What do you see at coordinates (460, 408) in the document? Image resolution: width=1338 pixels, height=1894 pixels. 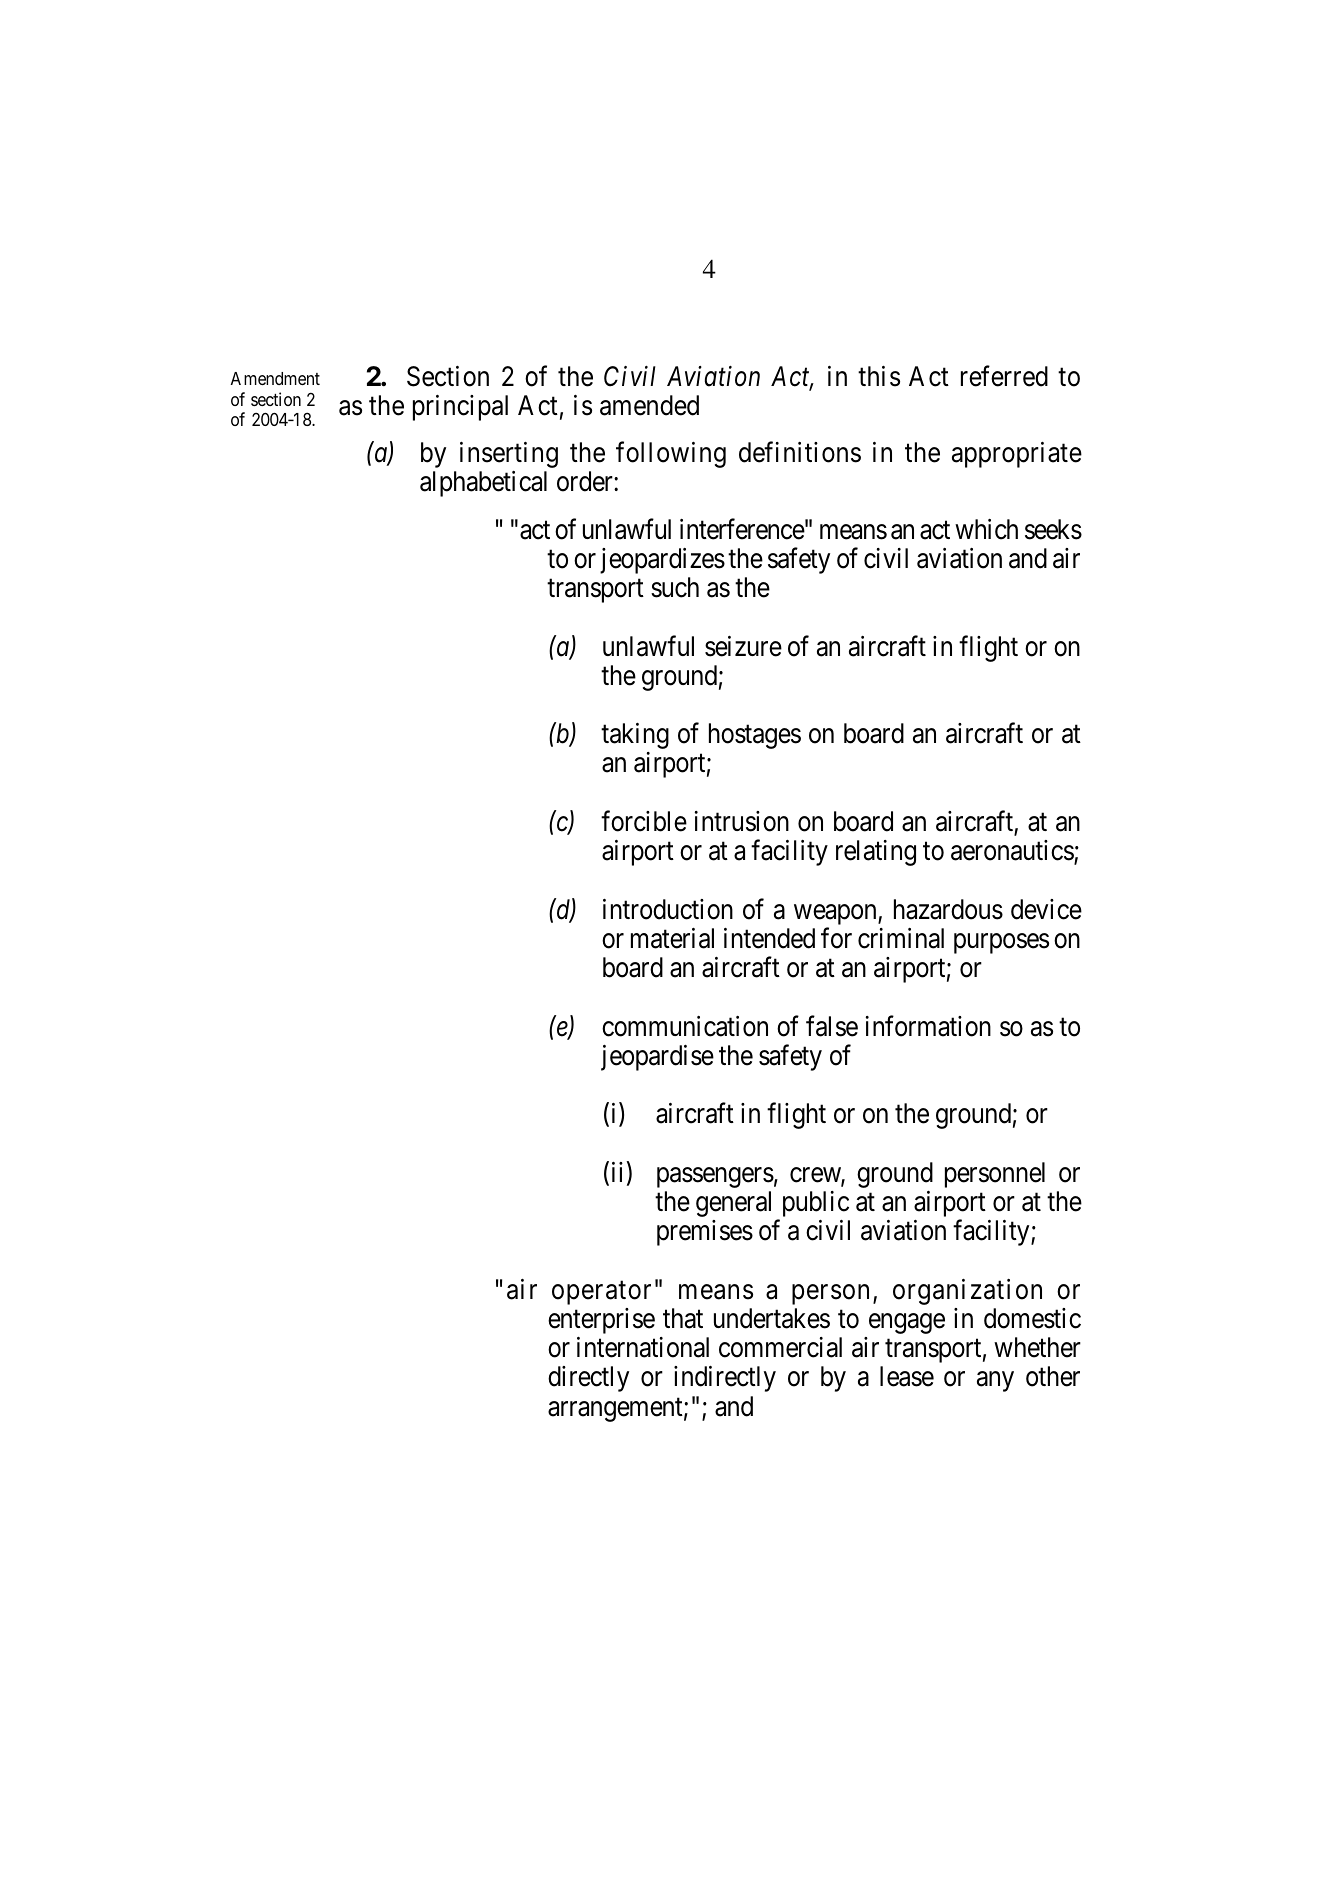 I see `principal` at bounding box center [460, 408].
